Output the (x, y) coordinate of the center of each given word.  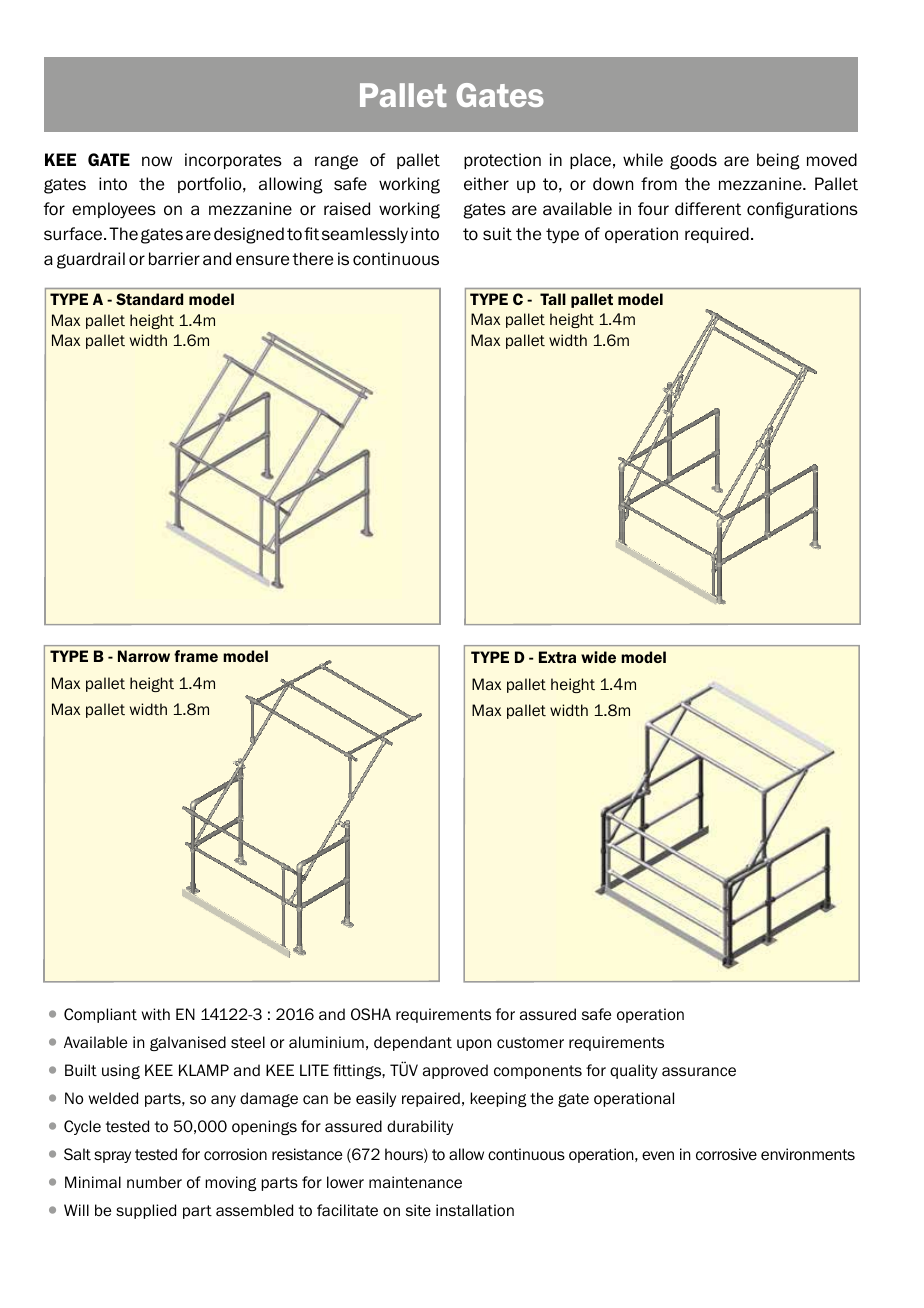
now (157, 161)
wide (598, 657)
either (486, 184)
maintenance (415, 1182)
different (708, 209)
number (154, 1182)
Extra (557, 657)
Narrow (144, 656)
